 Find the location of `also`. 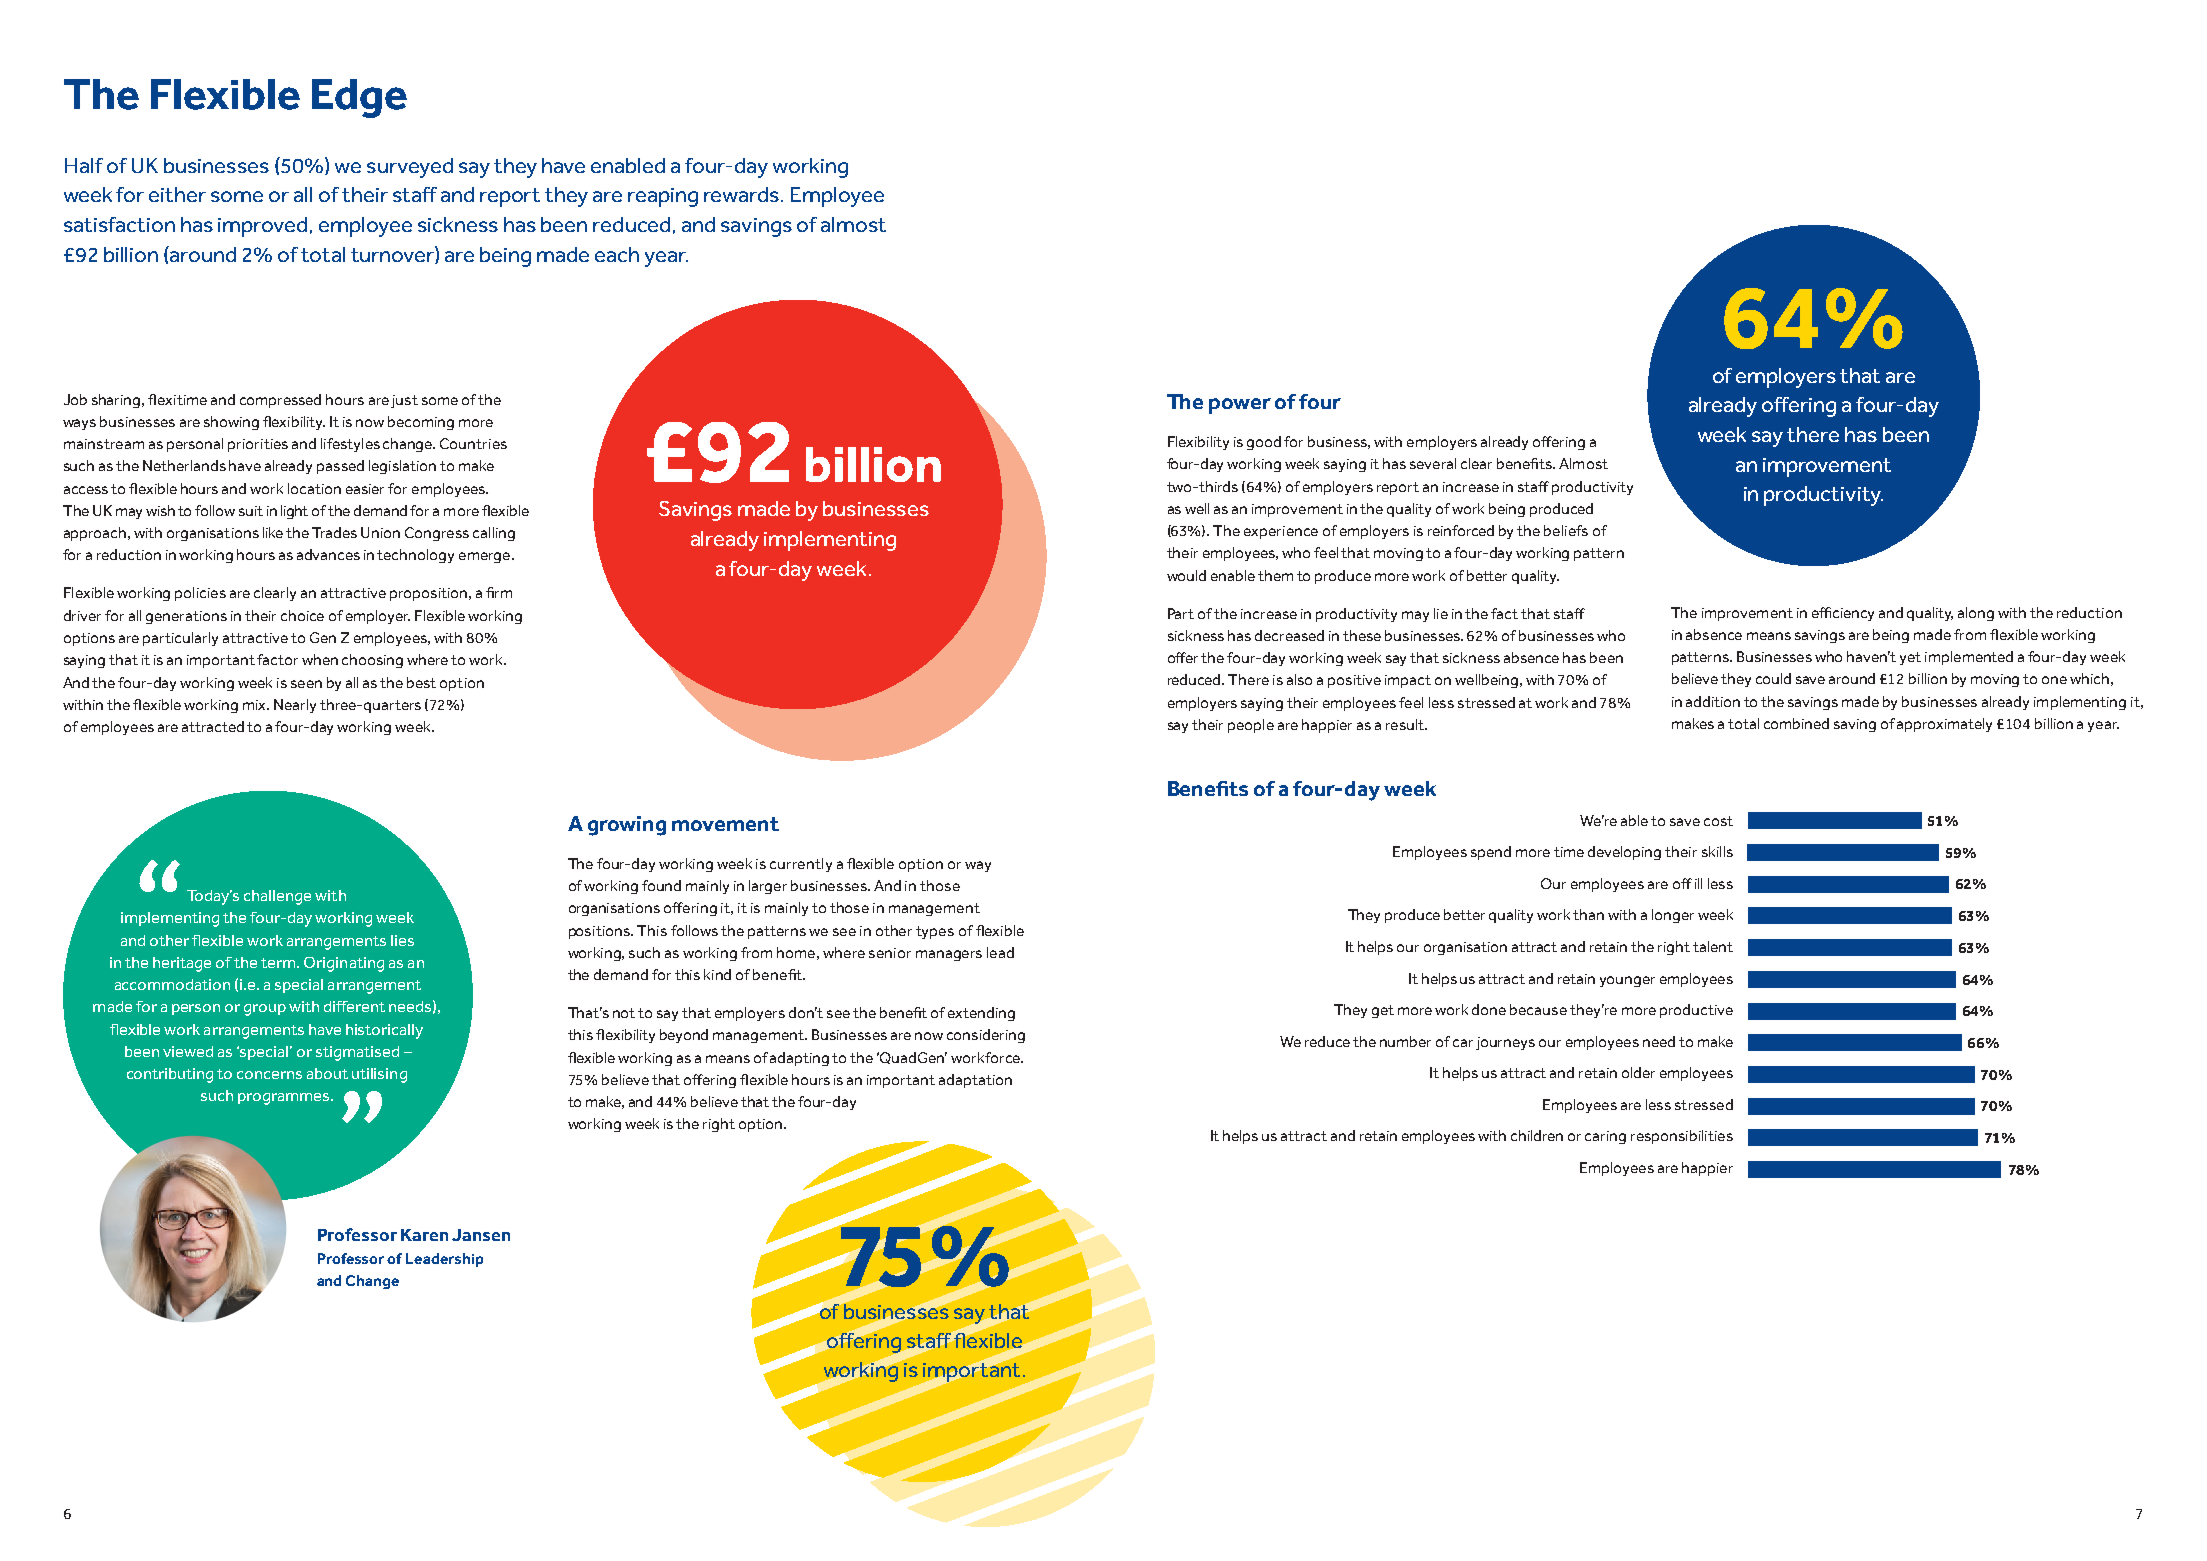

also is located at coordinates (1299, 679).
